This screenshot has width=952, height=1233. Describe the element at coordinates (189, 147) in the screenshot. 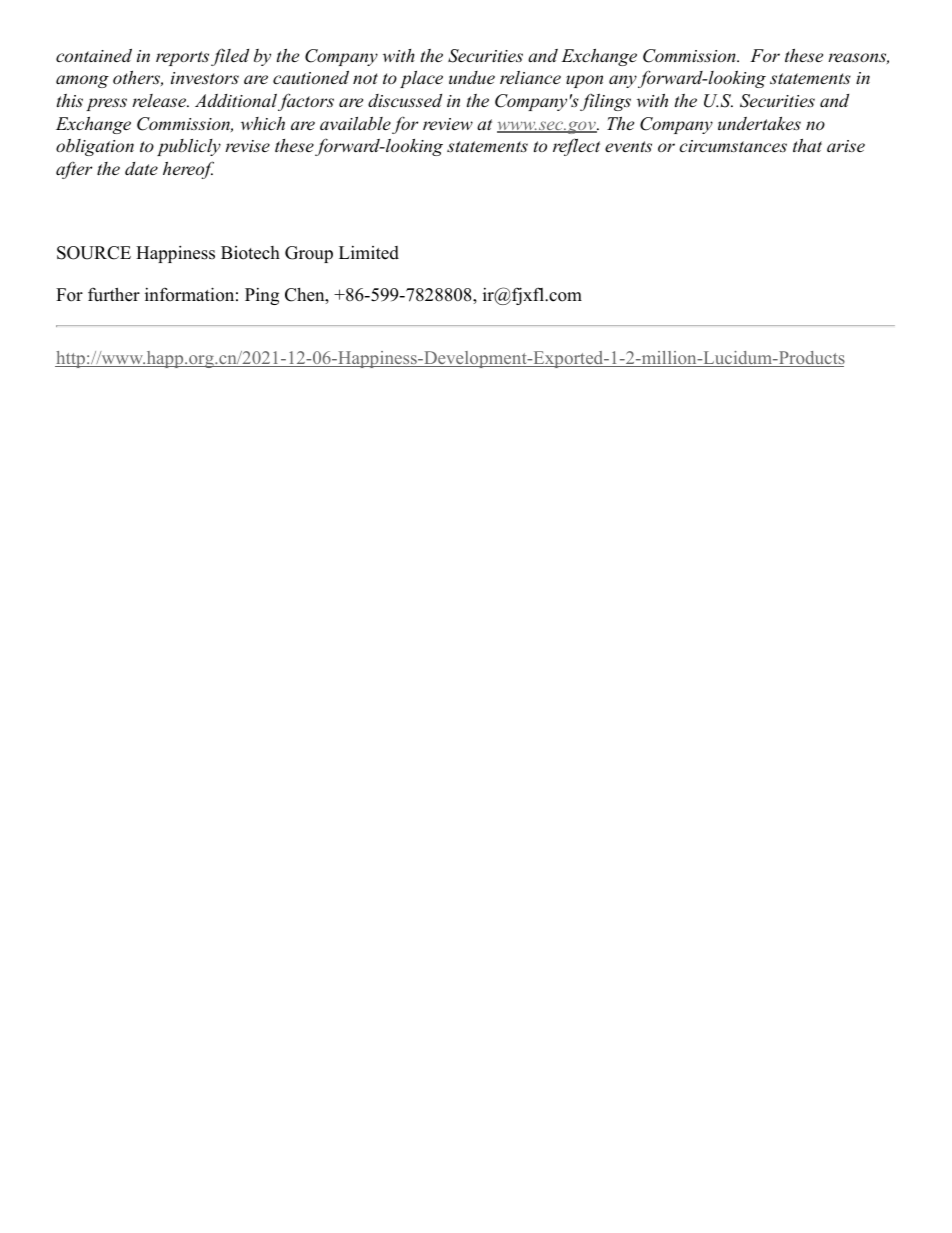

I see `publicly` at that location.
